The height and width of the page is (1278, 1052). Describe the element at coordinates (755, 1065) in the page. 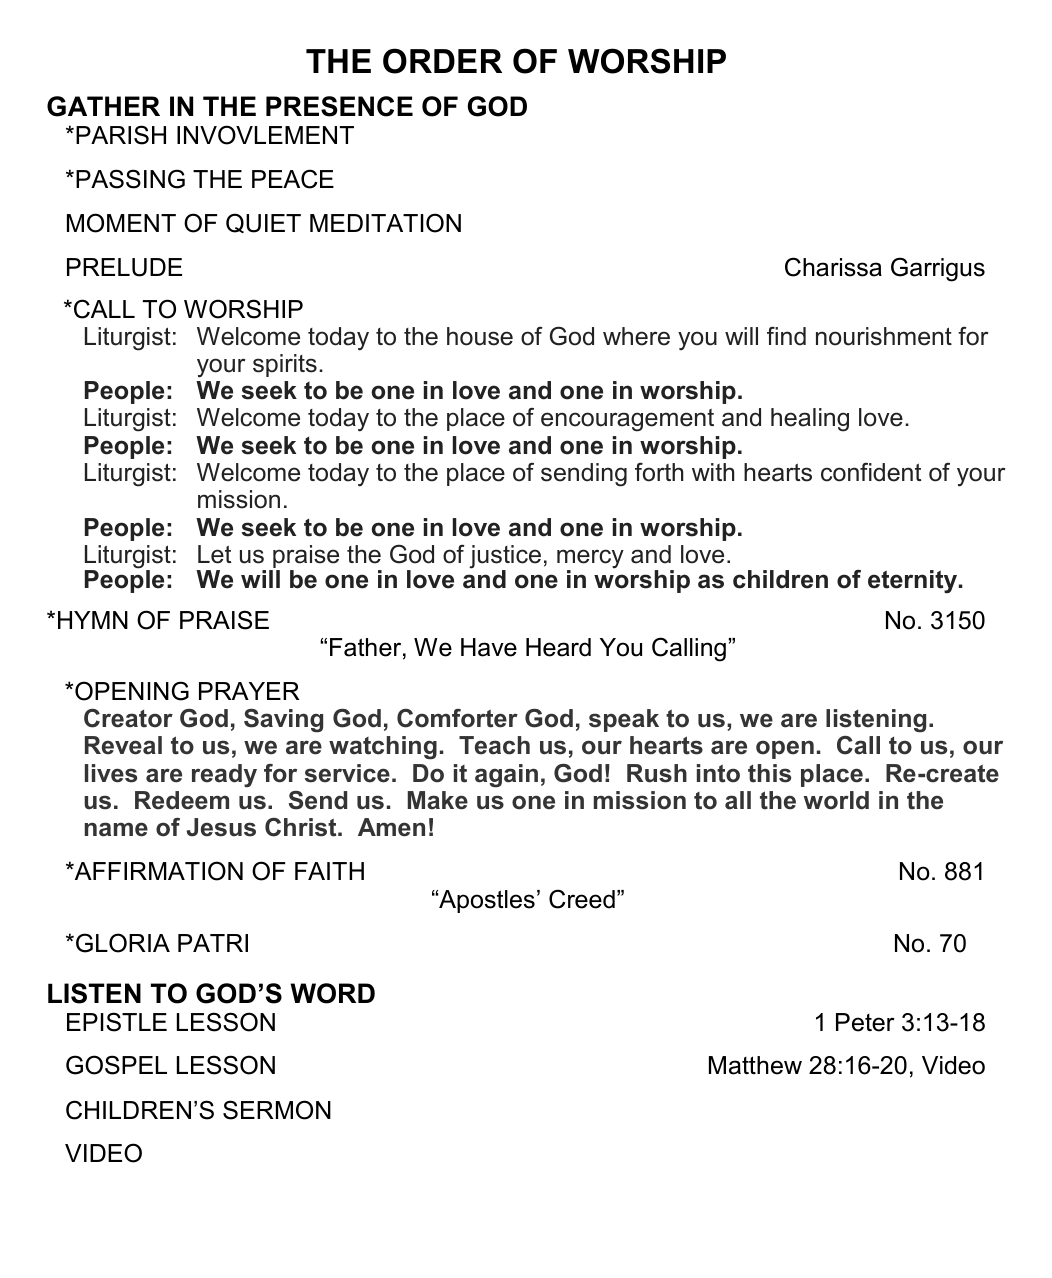

I see `Matthew` at that location.
